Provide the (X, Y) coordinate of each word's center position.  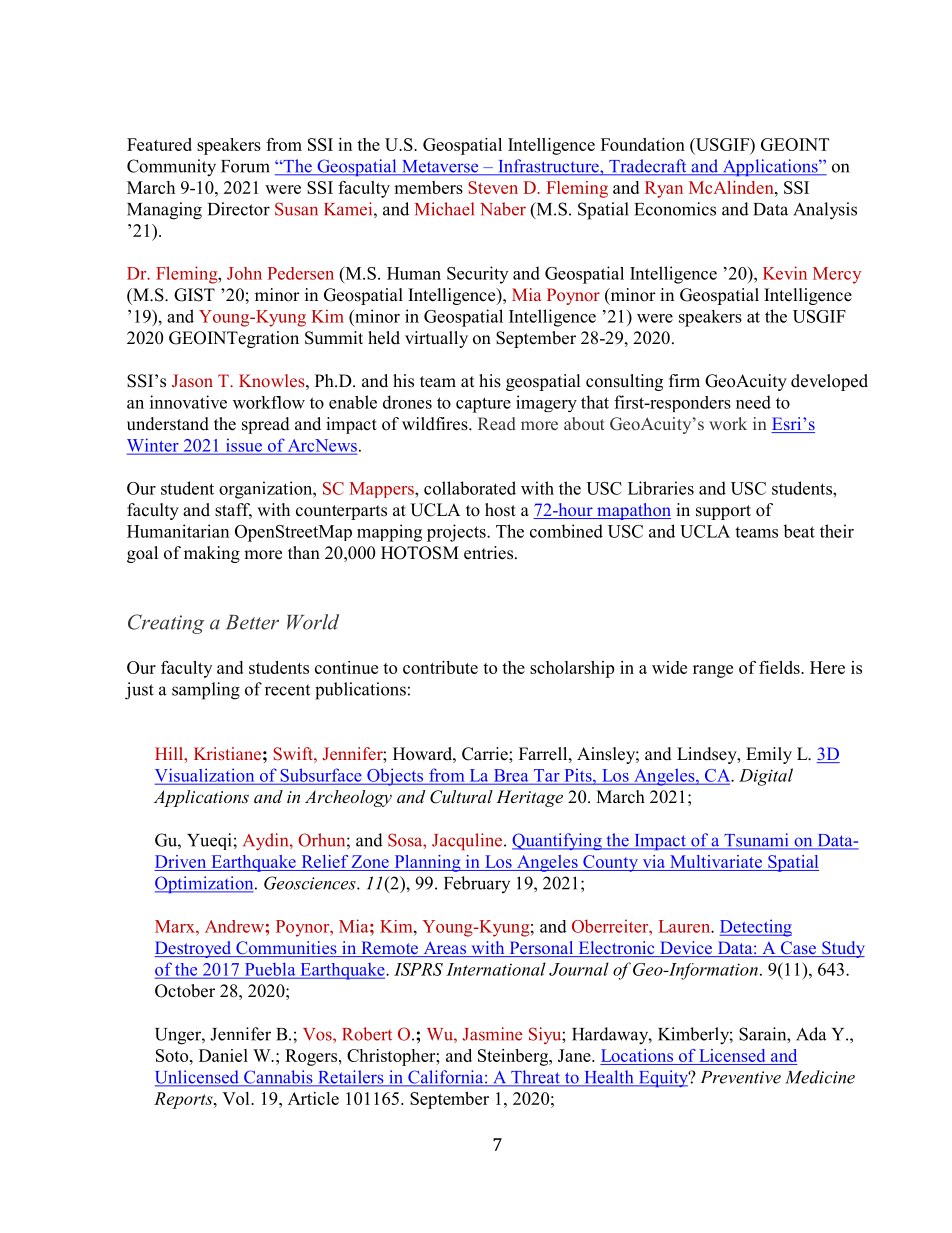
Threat (535, 1078)
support (723, 512)
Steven (493, 187)
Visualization (206, 776)
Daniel (223, 1055)
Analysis (825, 211)
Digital (766, 777)
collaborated (470, 488)
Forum (245, 166)
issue (243, 446)
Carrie (486, 754)
